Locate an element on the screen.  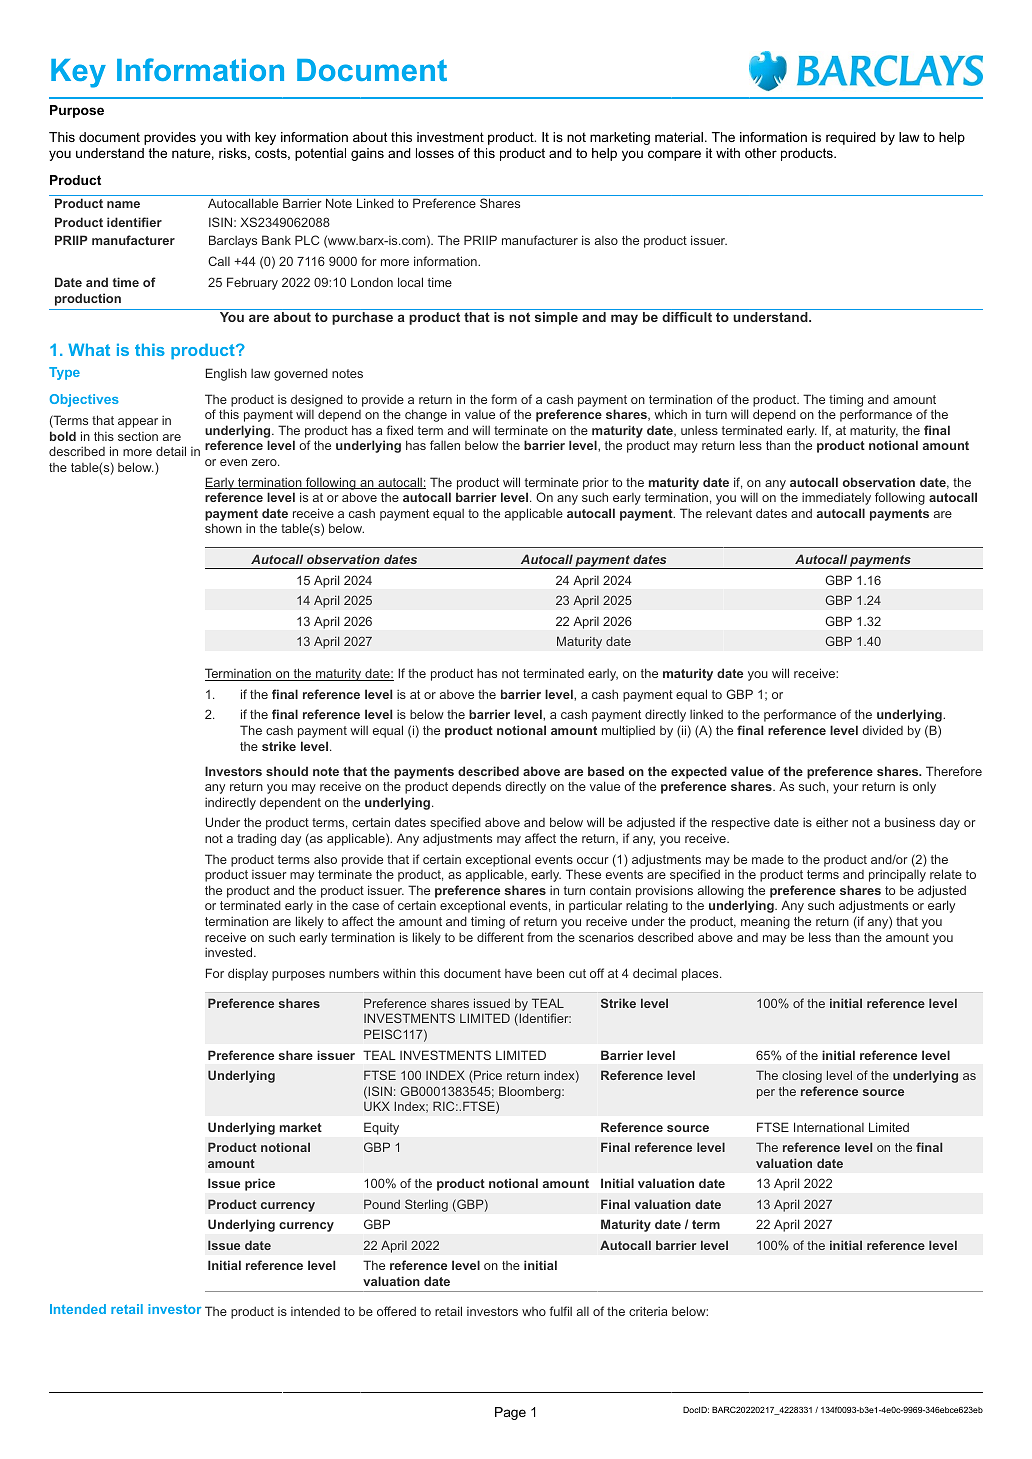
offered is located at coordinates (396, 1311).
